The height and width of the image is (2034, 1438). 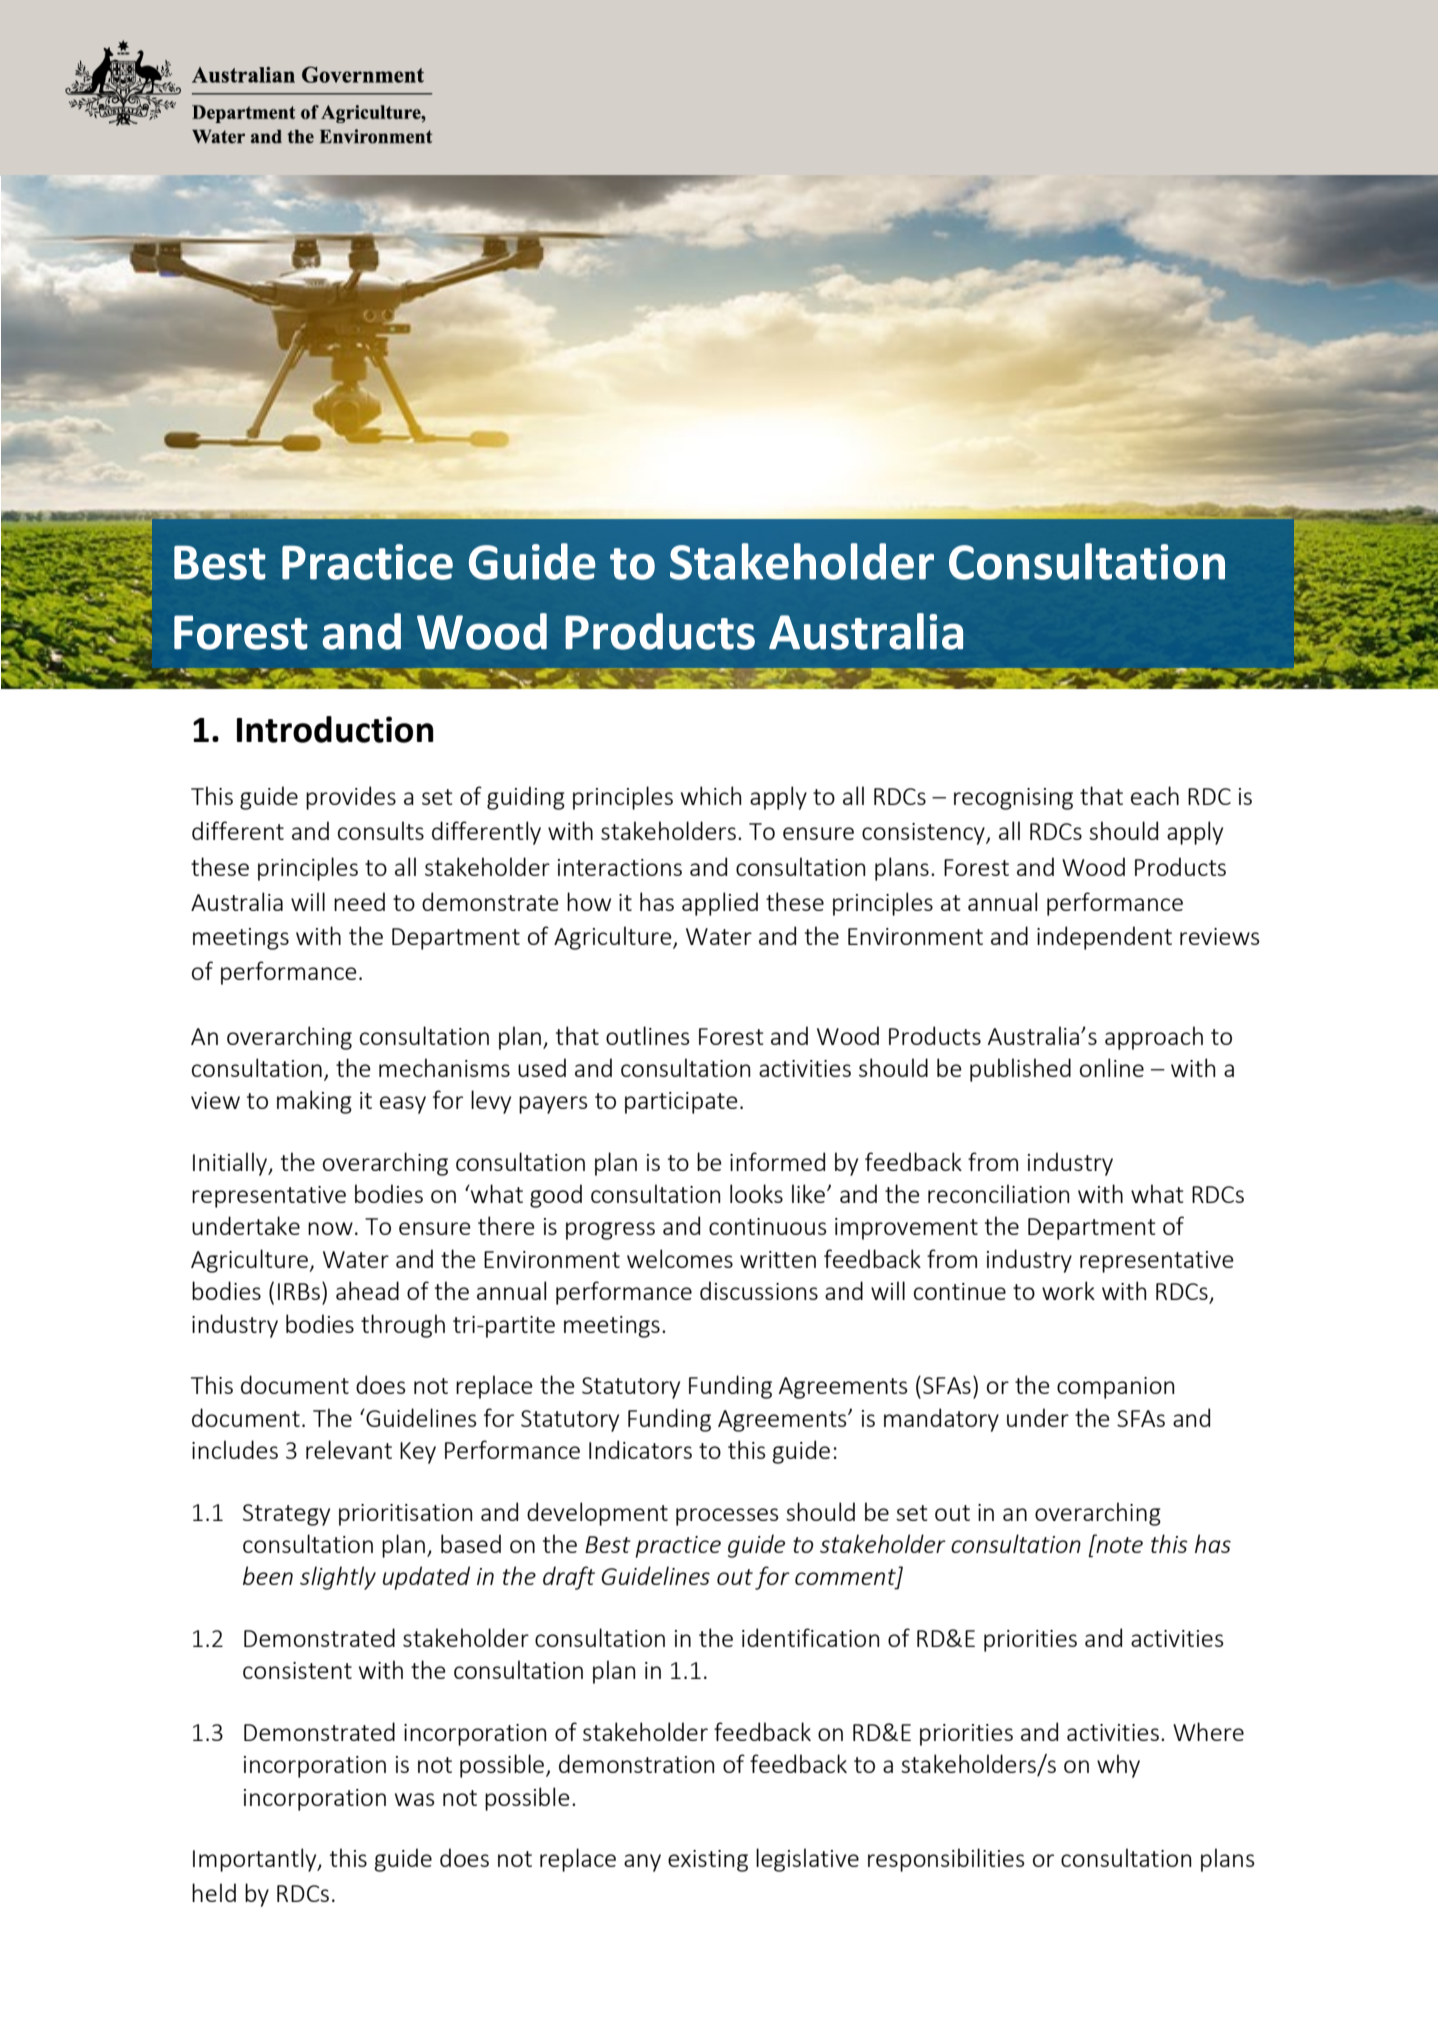 What do you see at coordinates (256, 1860) in the image?
I see `Importantly` at bounding box center [256, 1860].
